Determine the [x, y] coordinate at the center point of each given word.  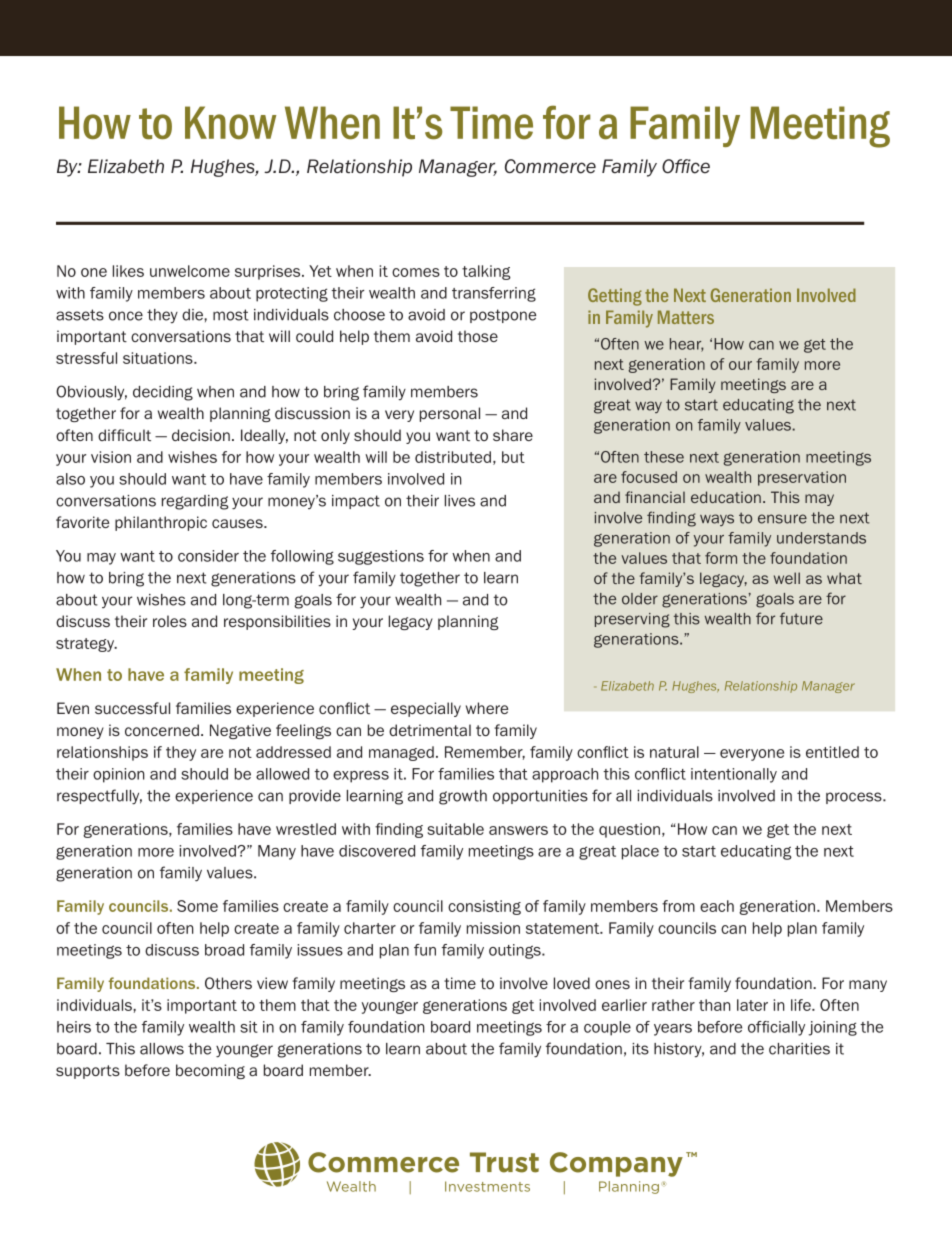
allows [162, 1049]
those [478, 336]
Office [686, 166]
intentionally [734, 775]
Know [230, 123]
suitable [455, 829]
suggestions [381, 557]
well [787, 578]
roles [170, 621]
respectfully [99, 797]
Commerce [550, 166]
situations [159, 358]
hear [687, 345]
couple [607, 1028]
